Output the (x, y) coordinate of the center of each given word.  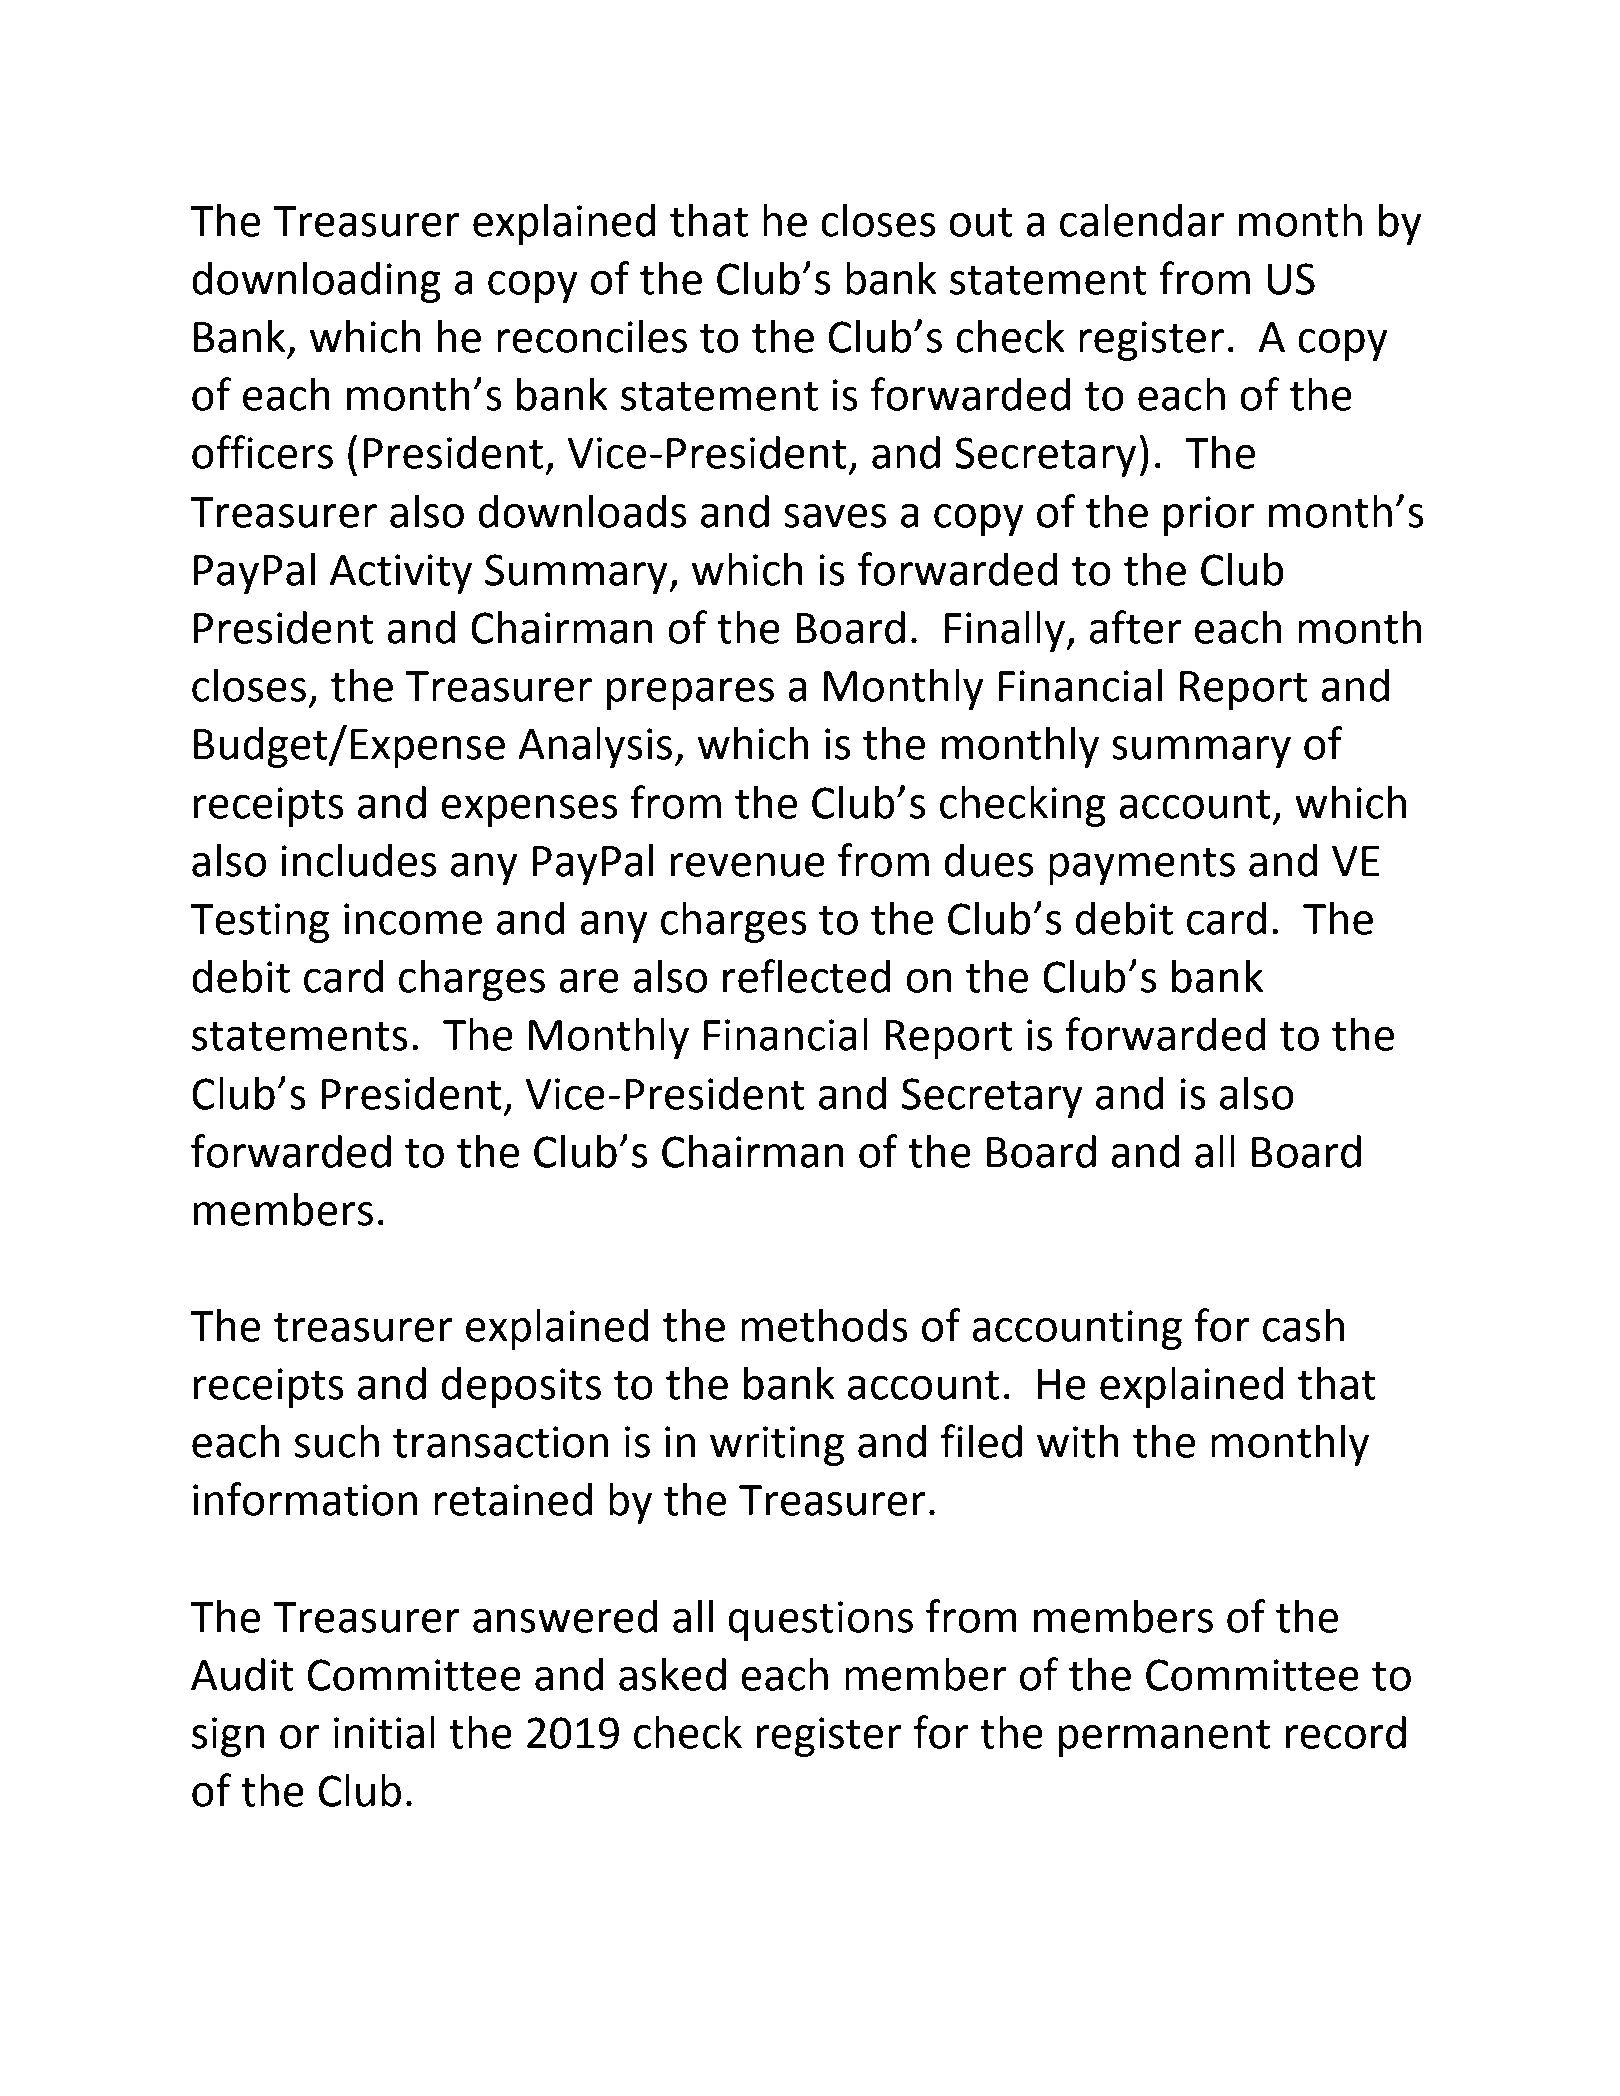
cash (1303, 1325)
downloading (316, 282)
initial (384, 1732)
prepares (690, 694)
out (981, 222)
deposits (521, 1387)
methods (824, 1325)
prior (1209, 516)
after (1136, 627)
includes (358, 860)
